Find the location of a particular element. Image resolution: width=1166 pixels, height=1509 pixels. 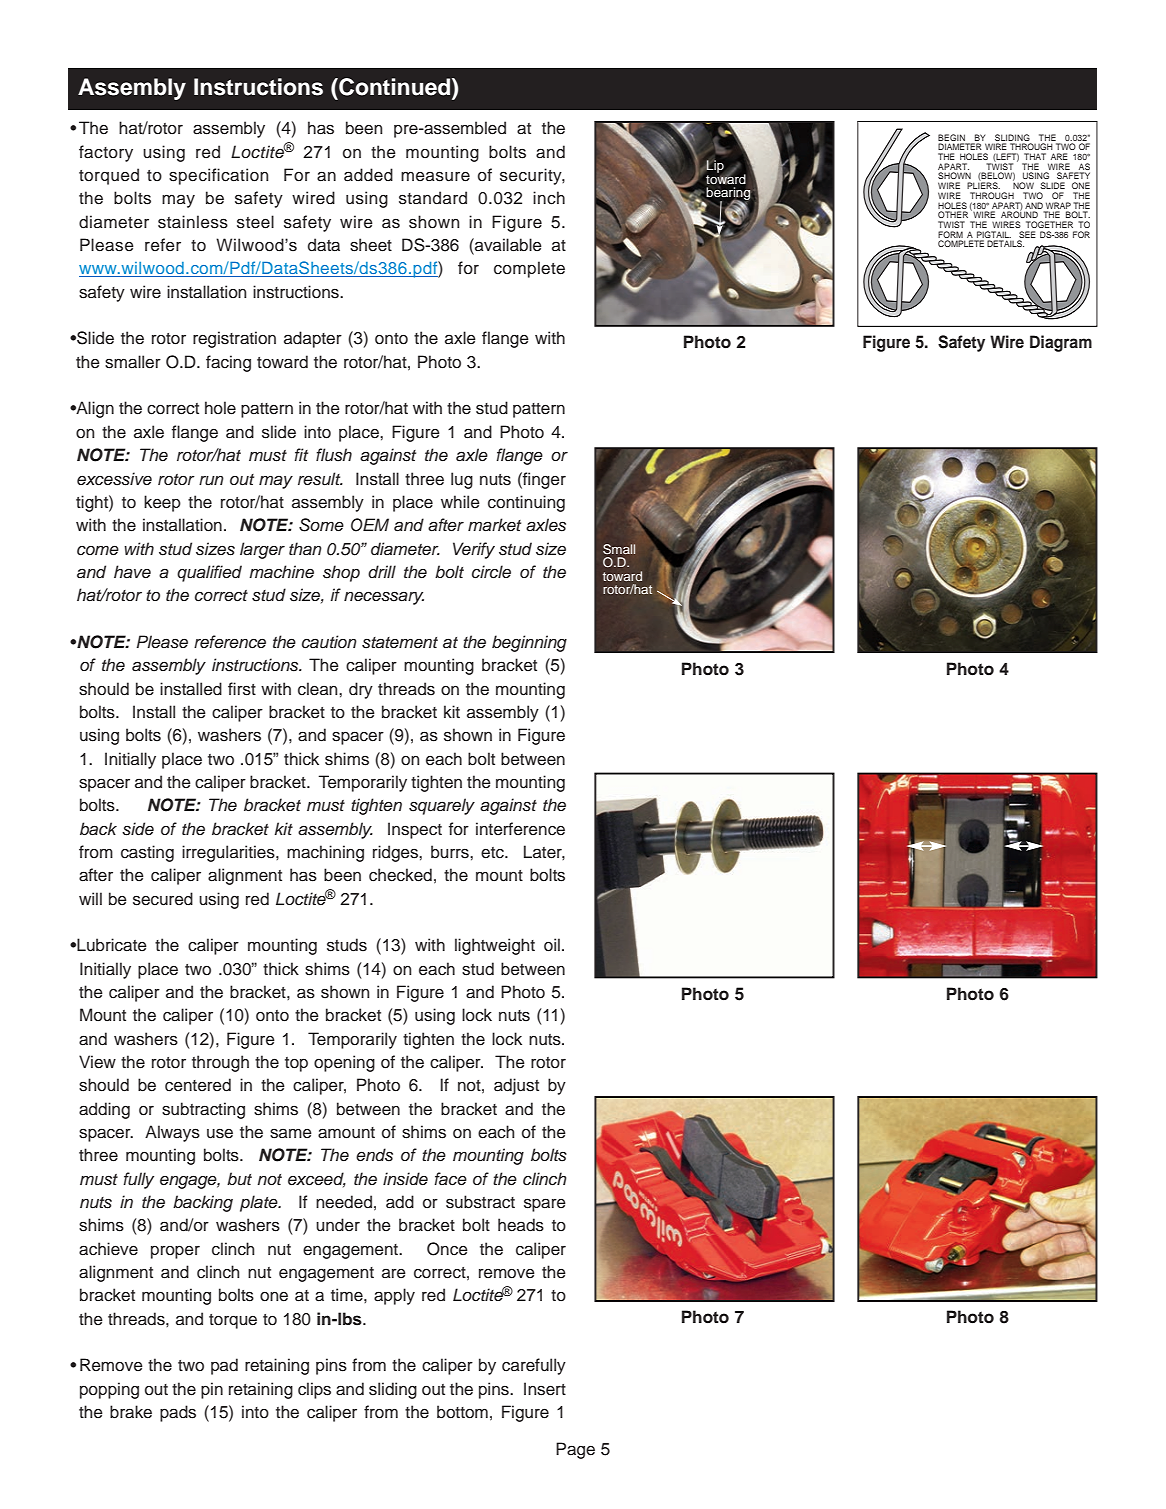

specification is located at coordinates (218, 176).
